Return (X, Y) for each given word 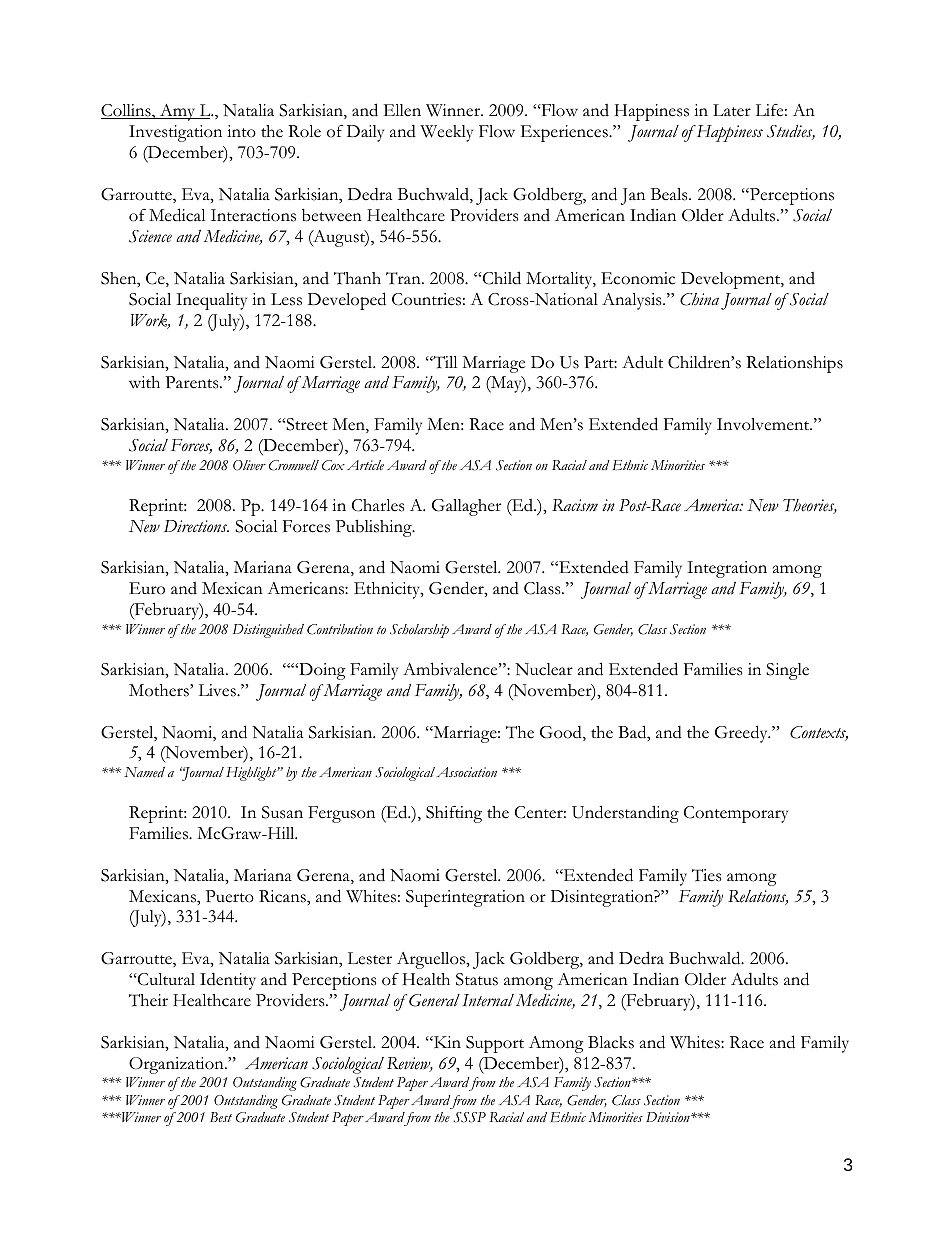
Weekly (446, 133)
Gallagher (466, 507)
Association (466, 772)
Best (221, 1117)
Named (144, 772)
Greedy (742, 734)
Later (732, 110)
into (241, 131)
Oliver (249, 465)
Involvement (764, 424)
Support (495, 1044)
